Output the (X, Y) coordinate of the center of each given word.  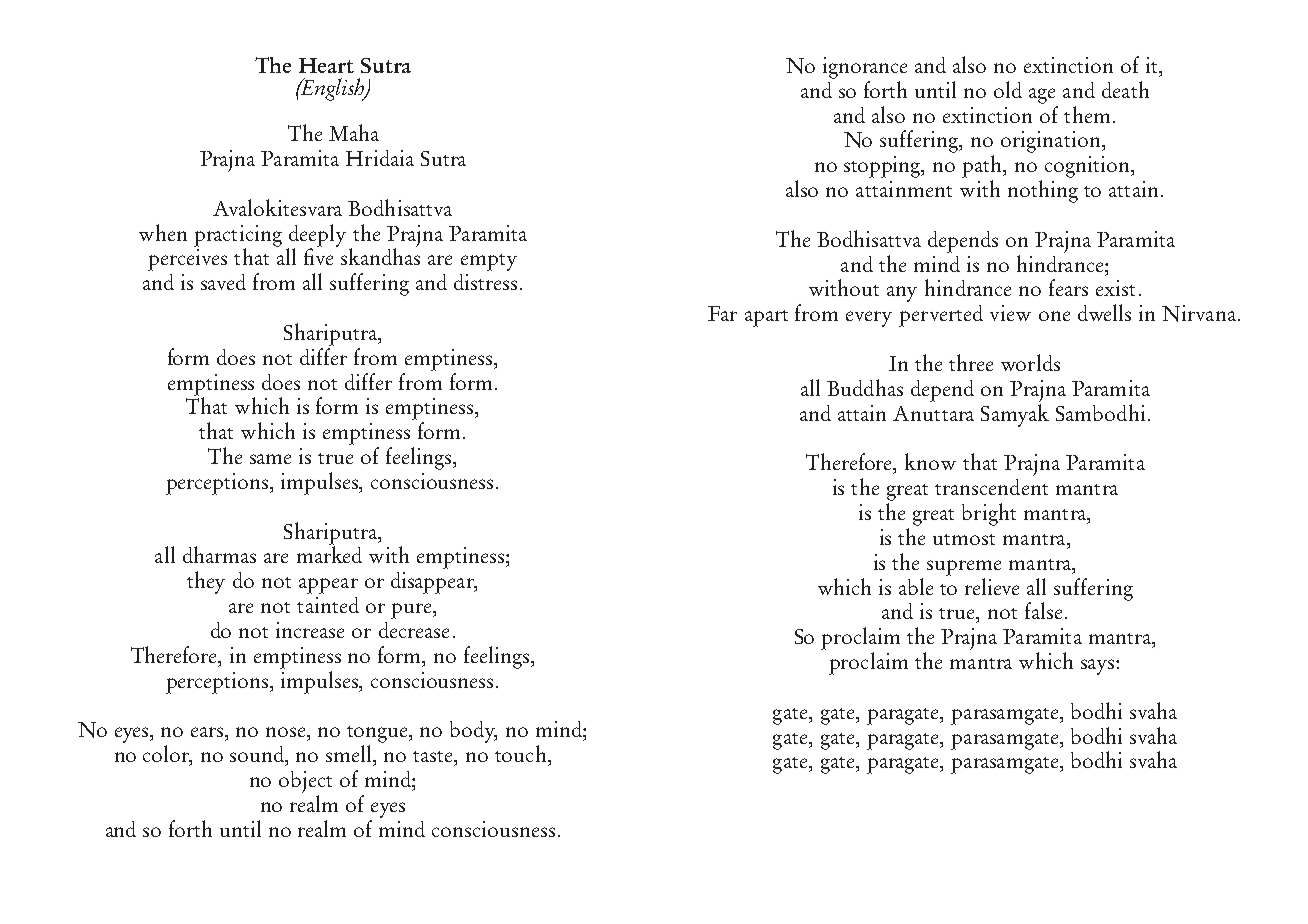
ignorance (865, 68)
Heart (326, 65)
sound (258, 755)
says (1099, 667)
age (1042, 96)
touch (520, 753)
